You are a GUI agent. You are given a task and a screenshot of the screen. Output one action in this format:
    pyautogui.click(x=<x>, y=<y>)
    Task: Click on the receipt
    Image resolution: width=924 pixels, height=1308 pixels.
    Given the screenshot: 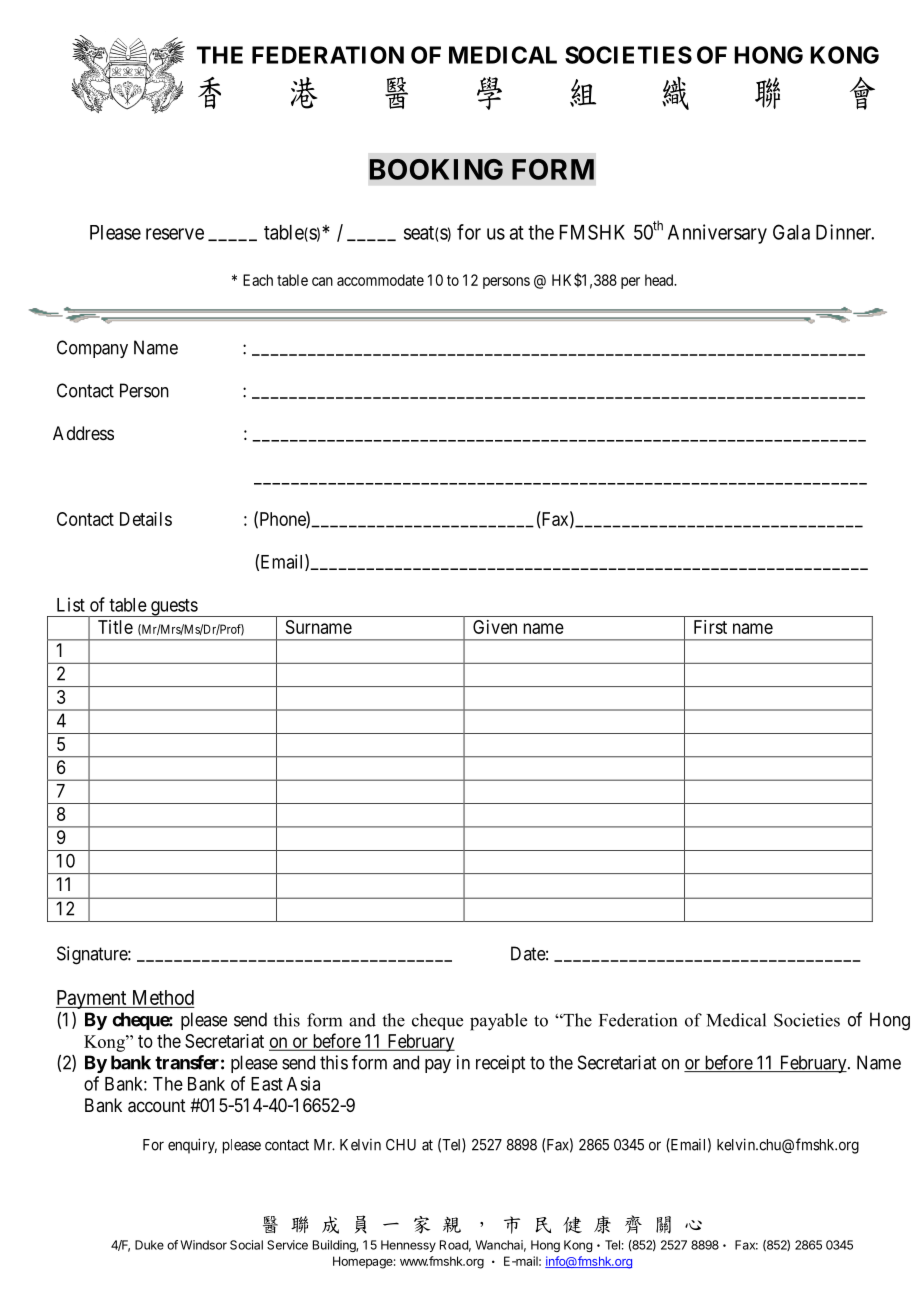 What is the action you would take?
    pyautogui.click(x=500, y=1064)
